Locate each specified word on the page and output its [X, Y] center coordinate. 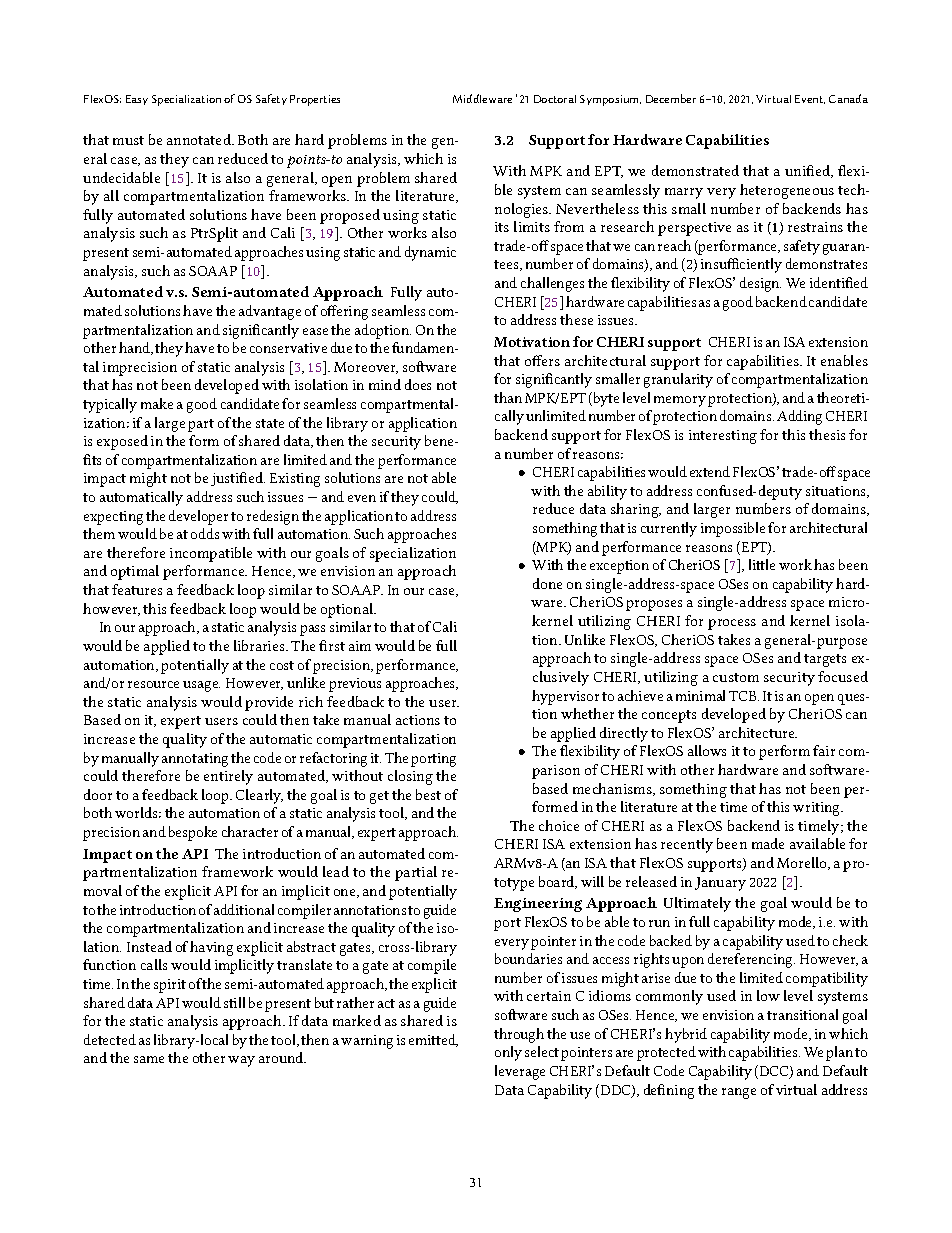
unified [809, 171]
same [149, 1059]
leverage [520, 1072]
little [762, 564]
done [547, 583]
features [137, 589]
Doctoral [555, 99]
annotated [200, 139]
